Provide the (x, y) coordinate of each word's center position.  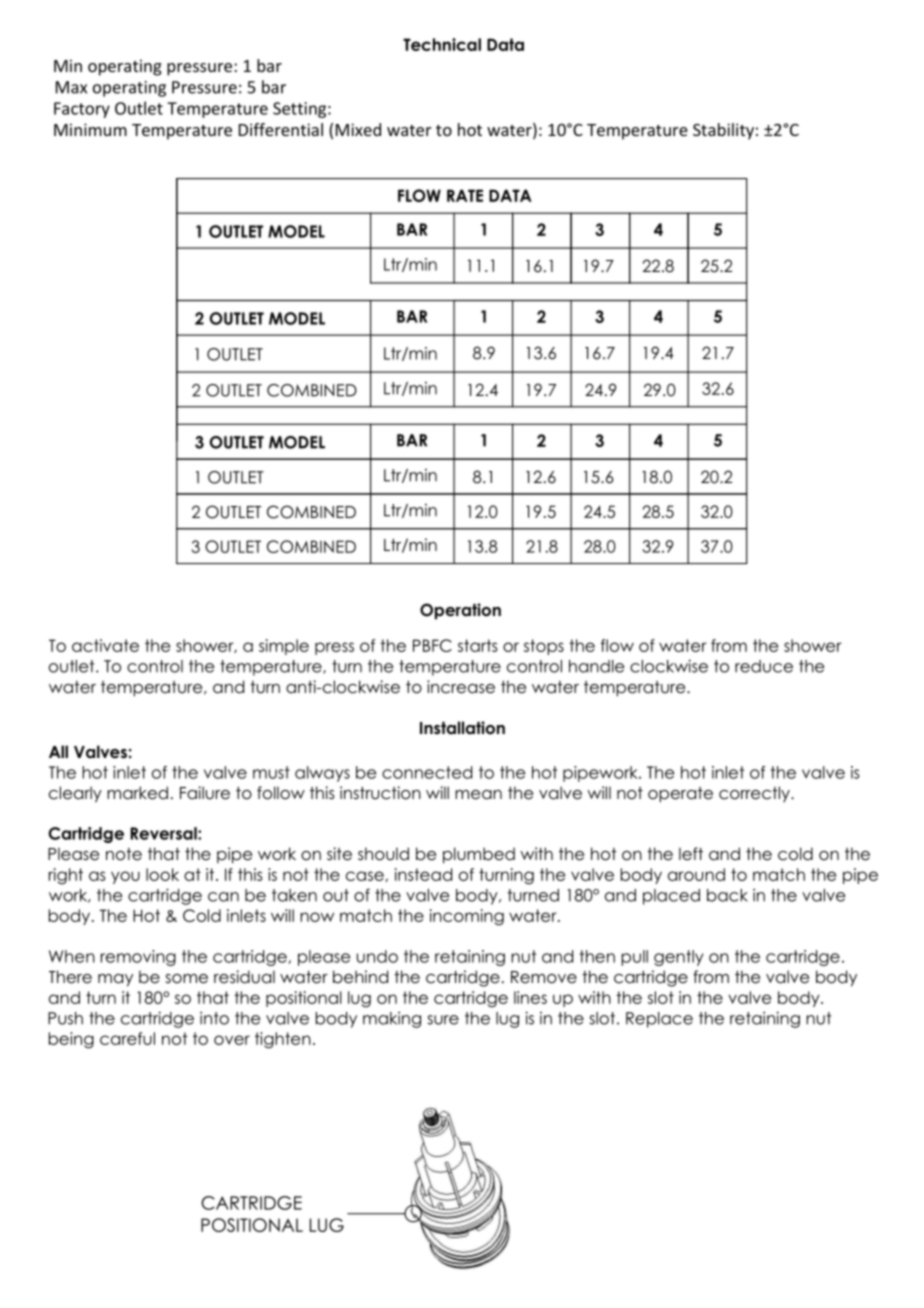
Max (71, 87)
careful (127, 1038)
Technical (442, 44)
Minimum (90, 129)
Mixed (358, 129)
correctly (755, 794)
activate (105, 645)
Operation (460, 611)
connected (427, 772)
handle (596, 666)
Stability (723, 131)
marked (137, 793)
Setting (301, 110)
